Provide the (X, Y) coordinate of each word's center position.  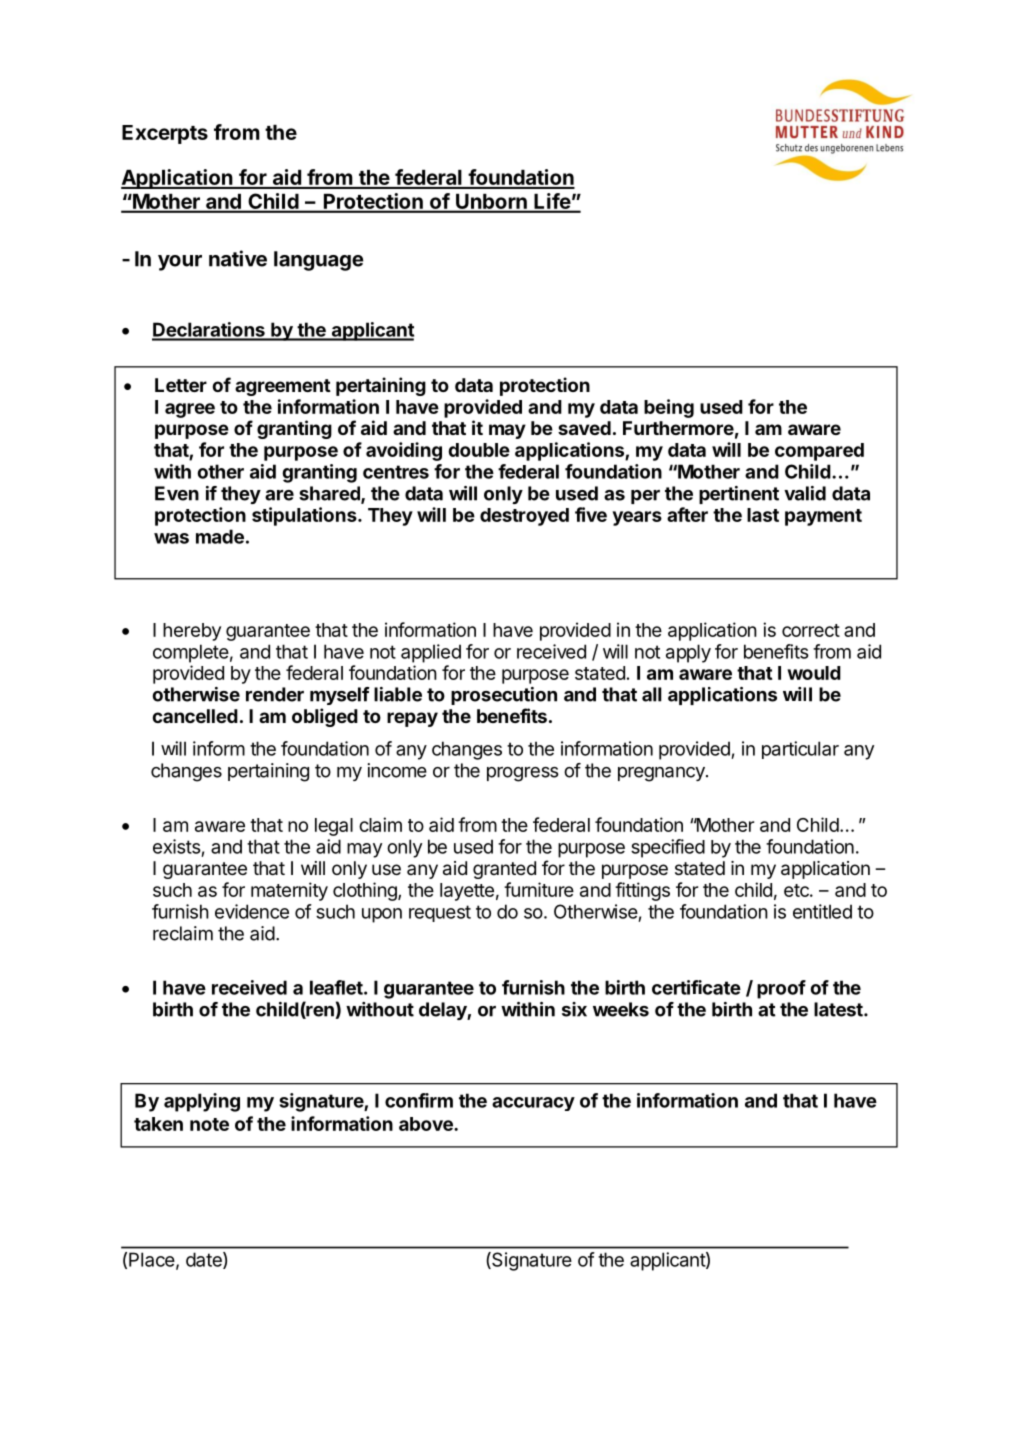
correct (811, 630)
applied (431, 653)
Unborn (491, 203)
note (209, 1124)
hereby (192, 632)
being (669, 408)
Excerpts (165, 134)
